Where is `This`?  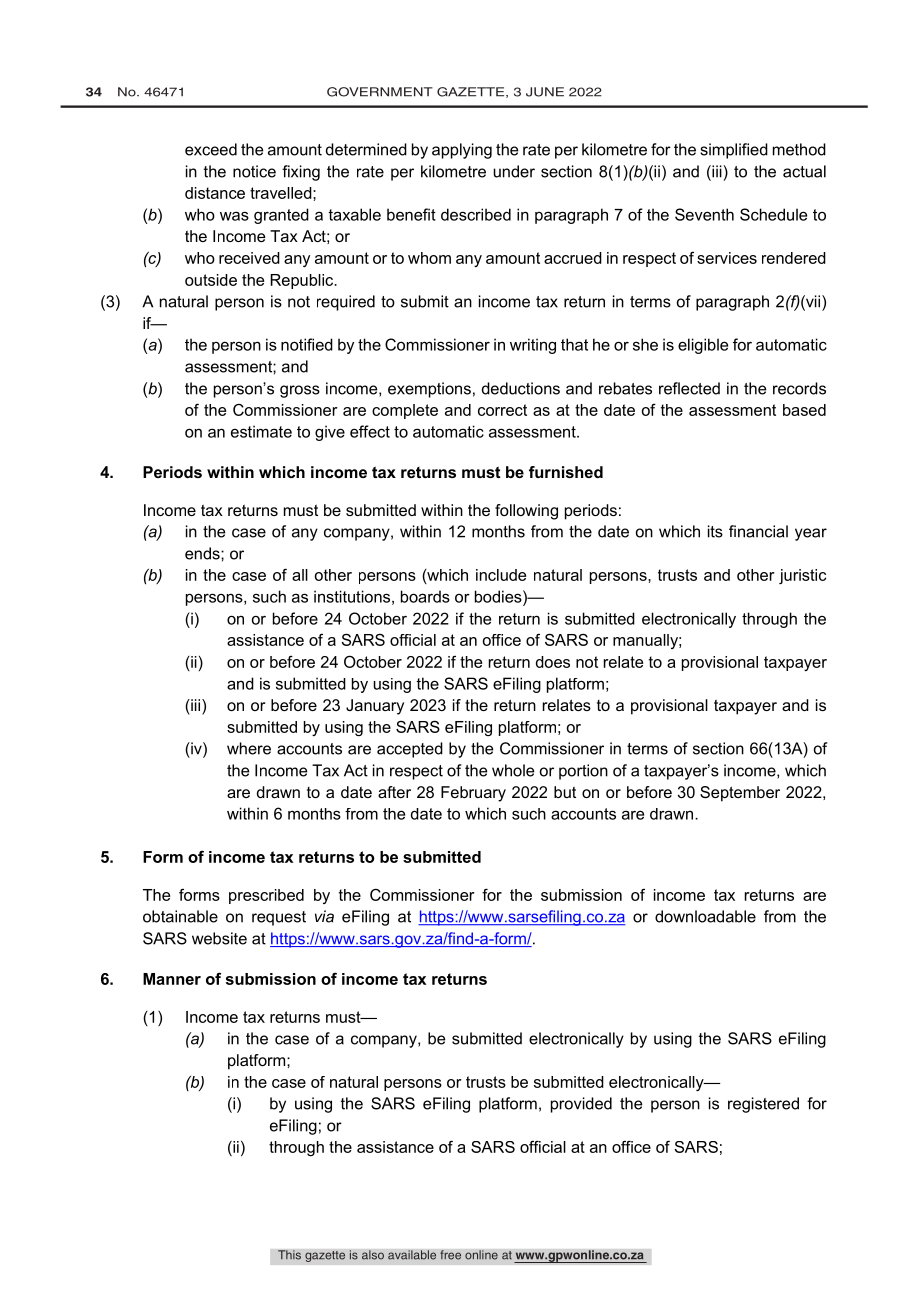
This is located at coordinates (289, 1255).
